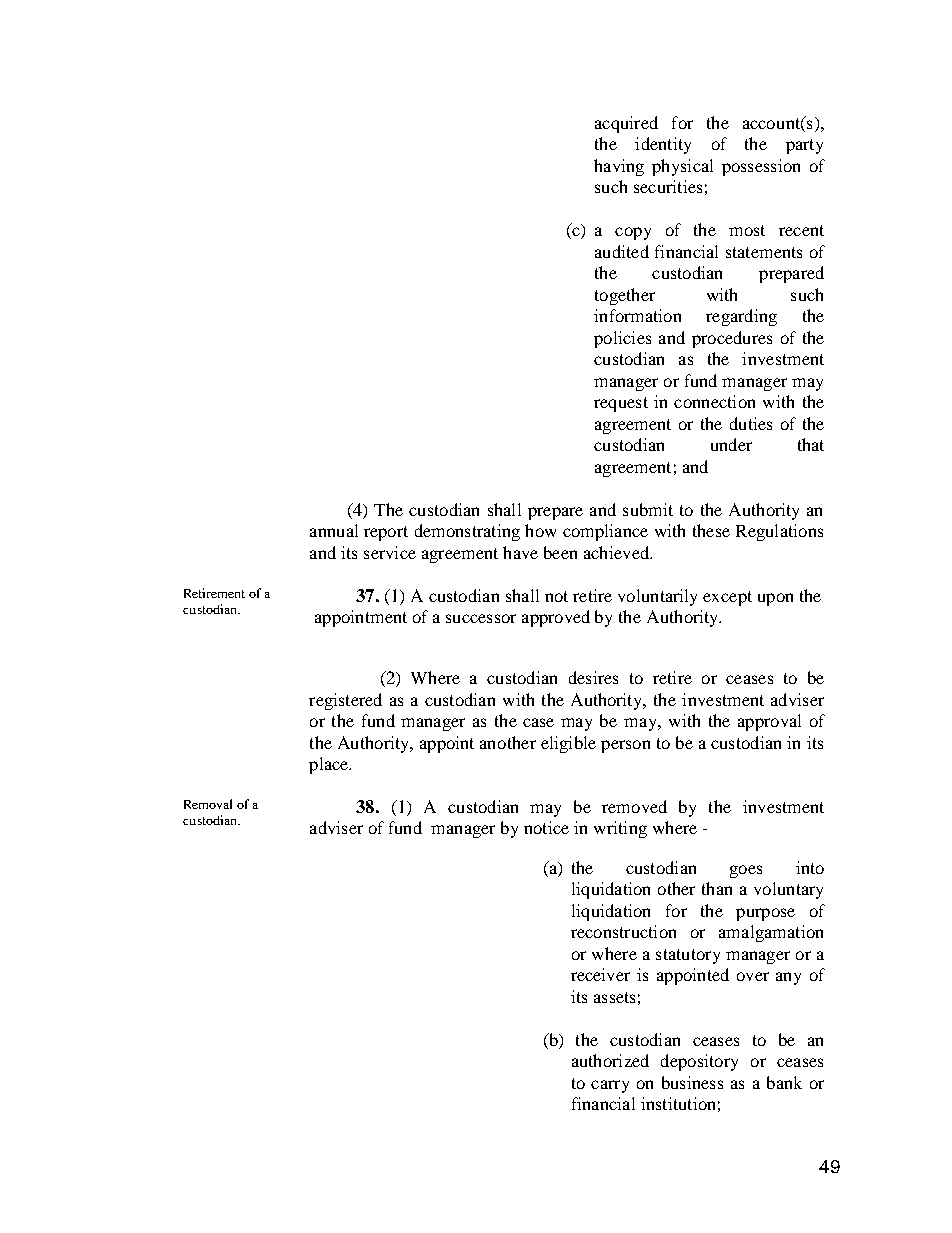 Image resolution: width=952 pixels, height=1233 pixels. What do you see at coordinates (540, 530) in the image?
I see `how` at bounding box center [540, 530].
